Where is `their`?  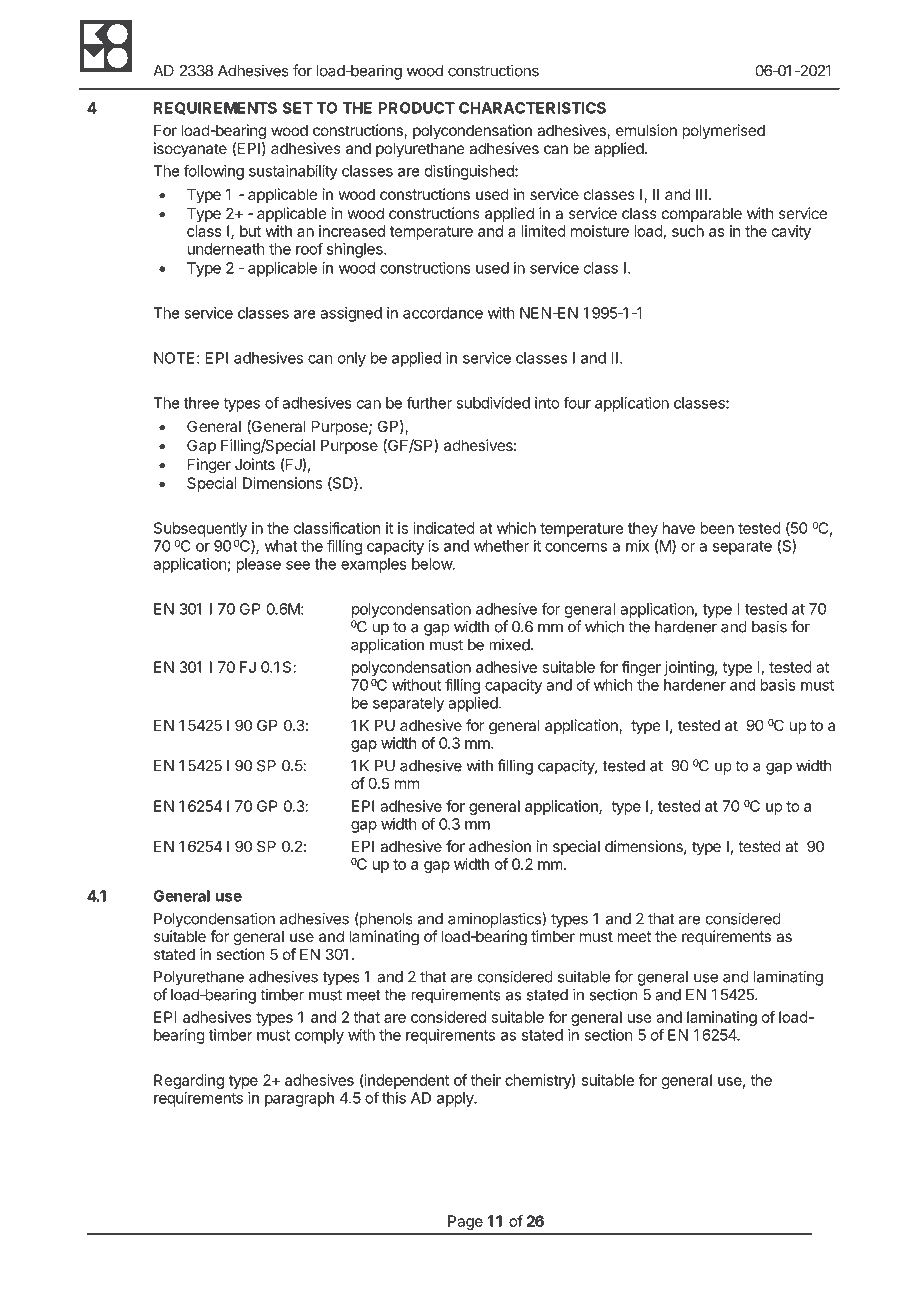 their is located at coordinates (485, 1080).
